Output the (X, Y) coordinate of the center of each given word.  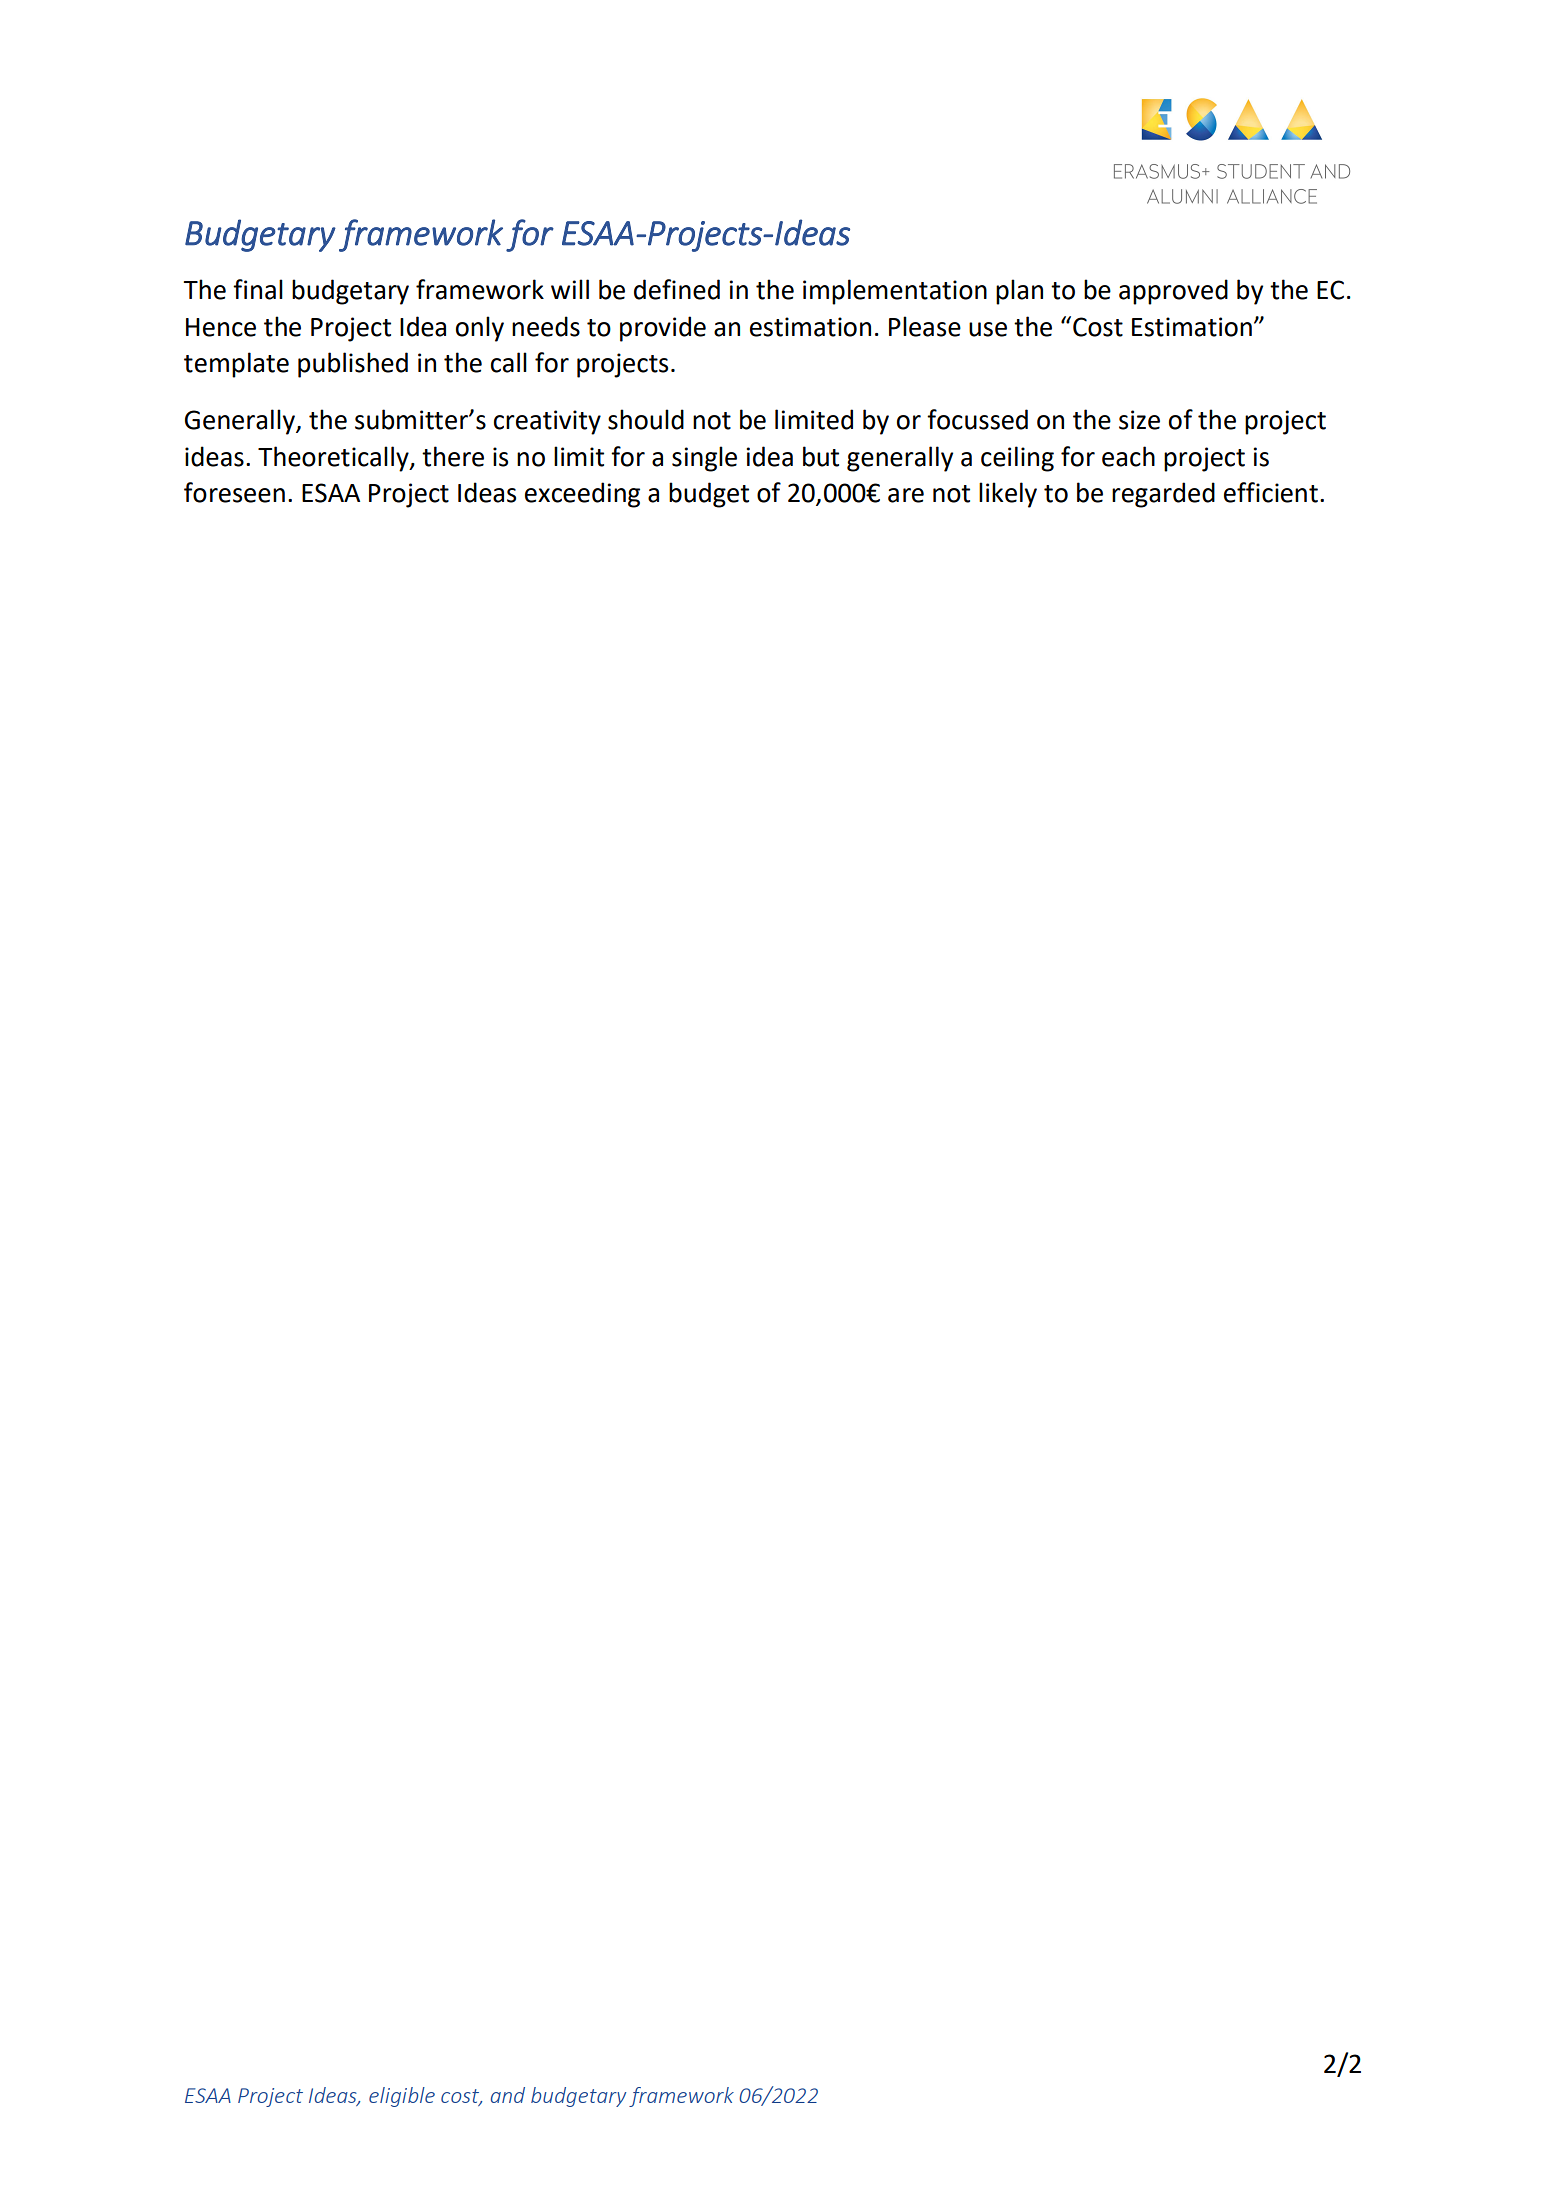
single (704, 459)
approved (1173, 292)
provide (663, 329)
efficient (1271, 492)
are (906, 495)
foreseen (234, 492)
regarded (1163, 495)
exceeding (582, 495)
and (508, 2095)
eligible (402, 2097)
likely (1008, 495)
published (353, 365)
